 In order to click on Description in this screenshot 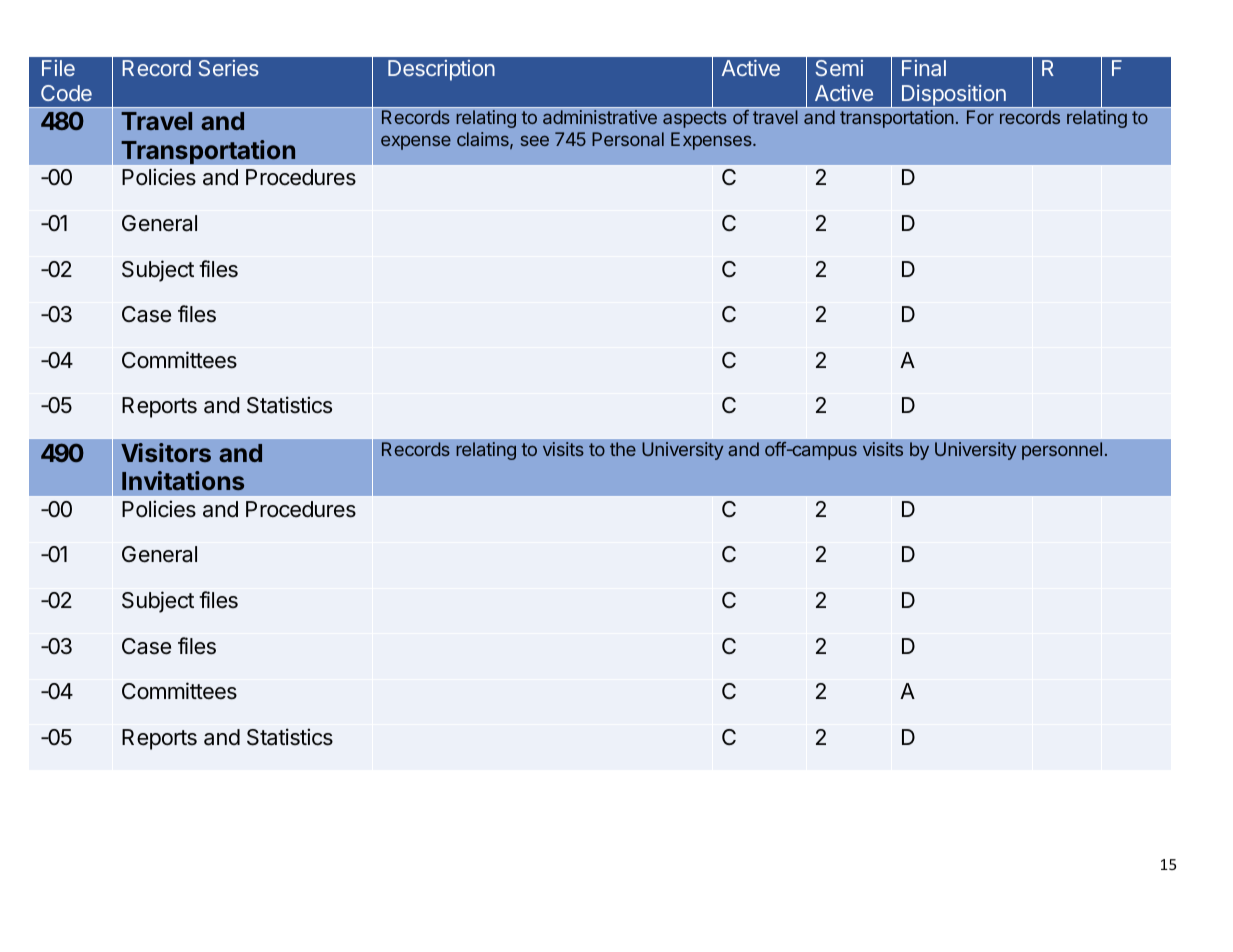, I will do `click(441, 70)`.
